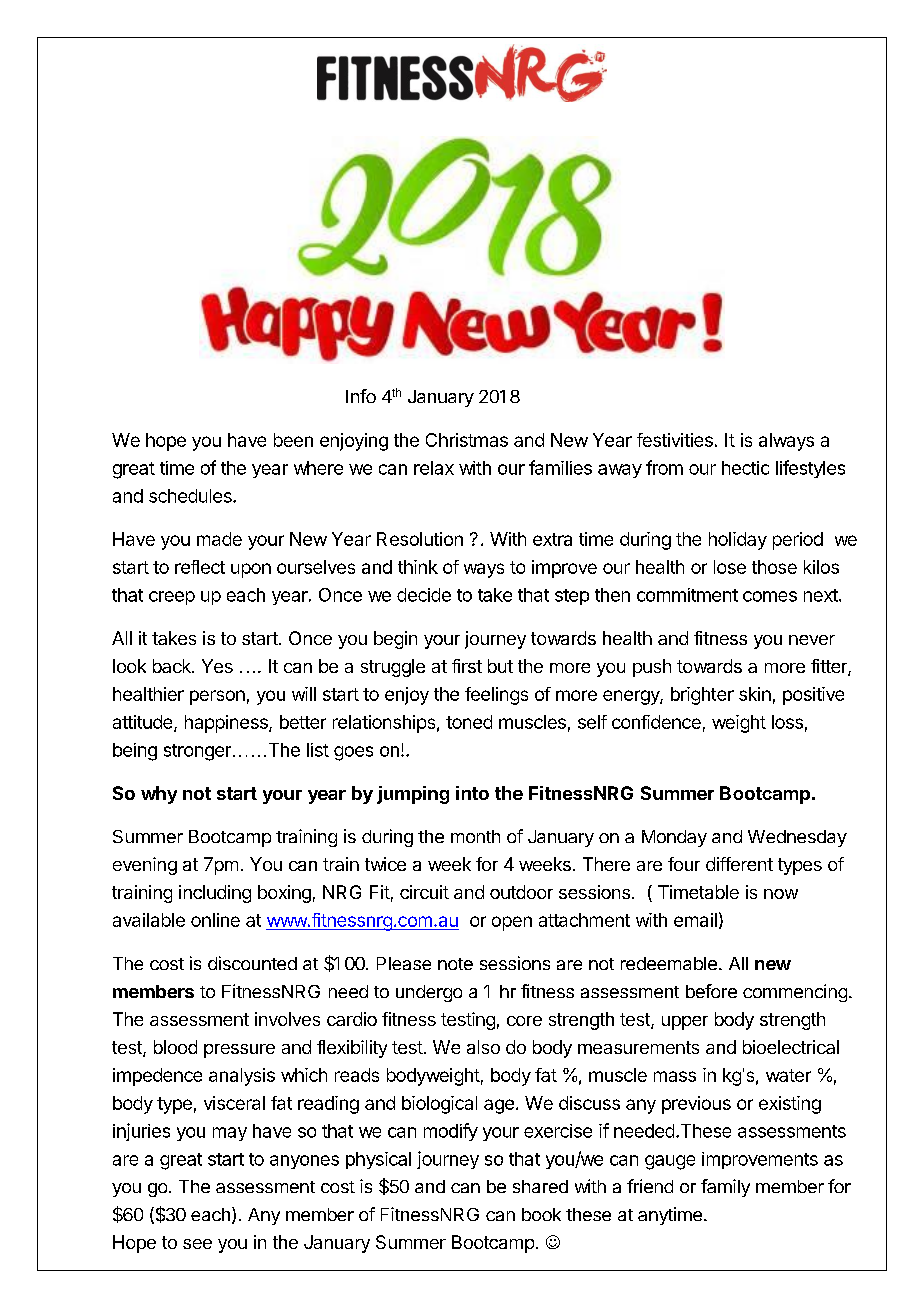 This document has width=924, height=1308. Describe the element at coordinates (197, 1244) in the document. I see `see` at that location.
